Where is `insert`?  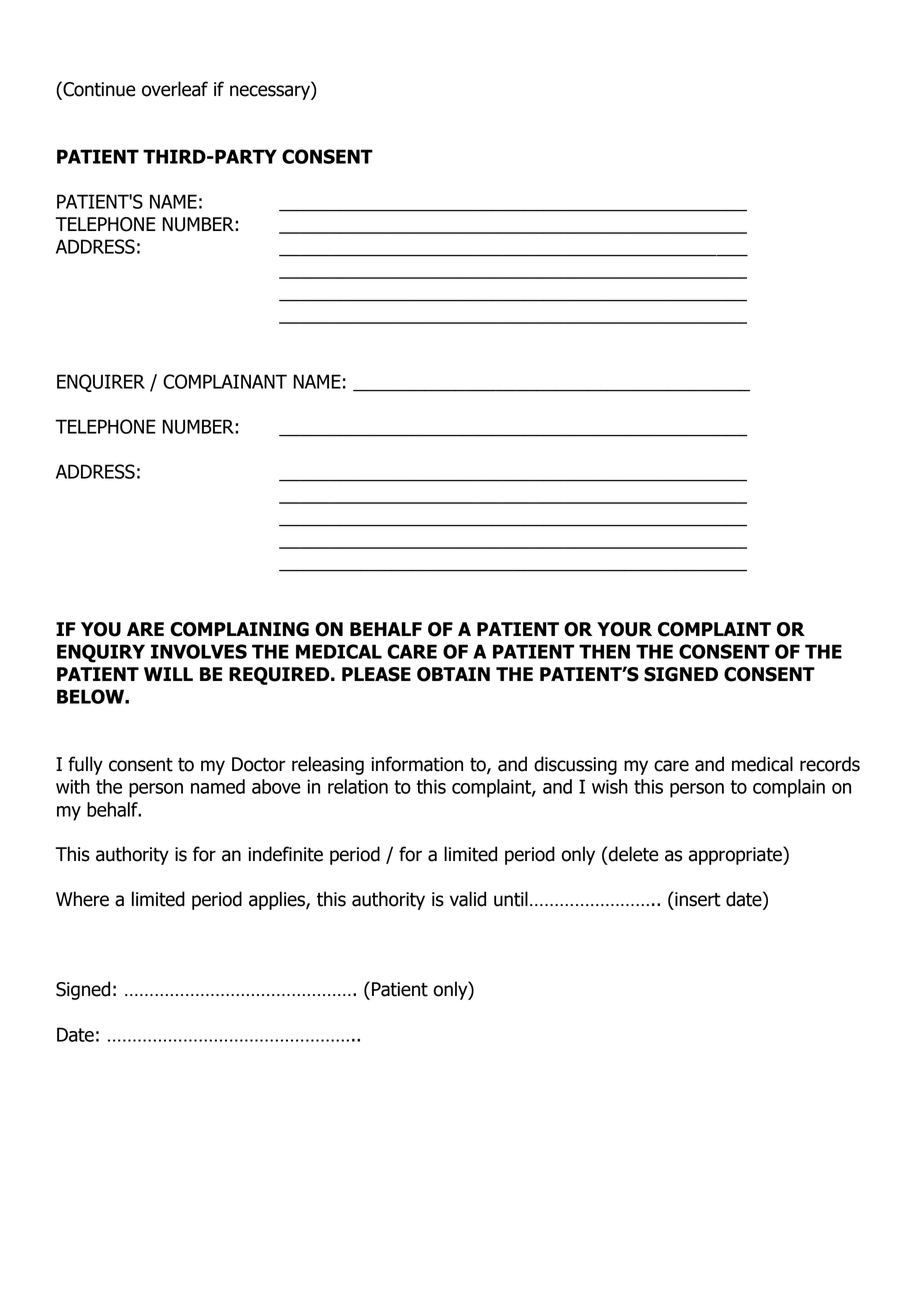
insert is located at coordinates (697, 899).
